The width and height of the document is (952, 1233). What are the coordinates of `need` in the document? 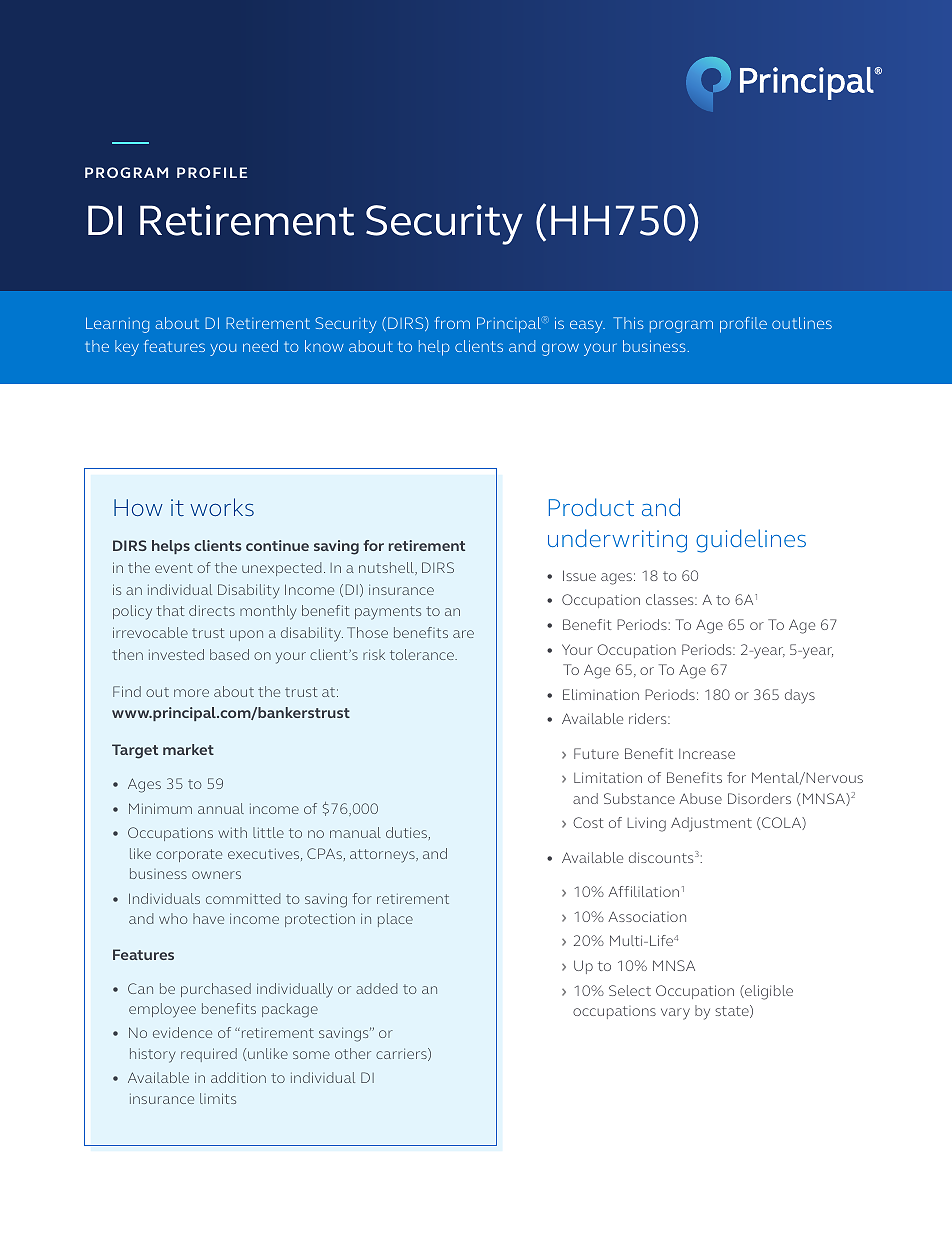 It's located at (260, 346).
